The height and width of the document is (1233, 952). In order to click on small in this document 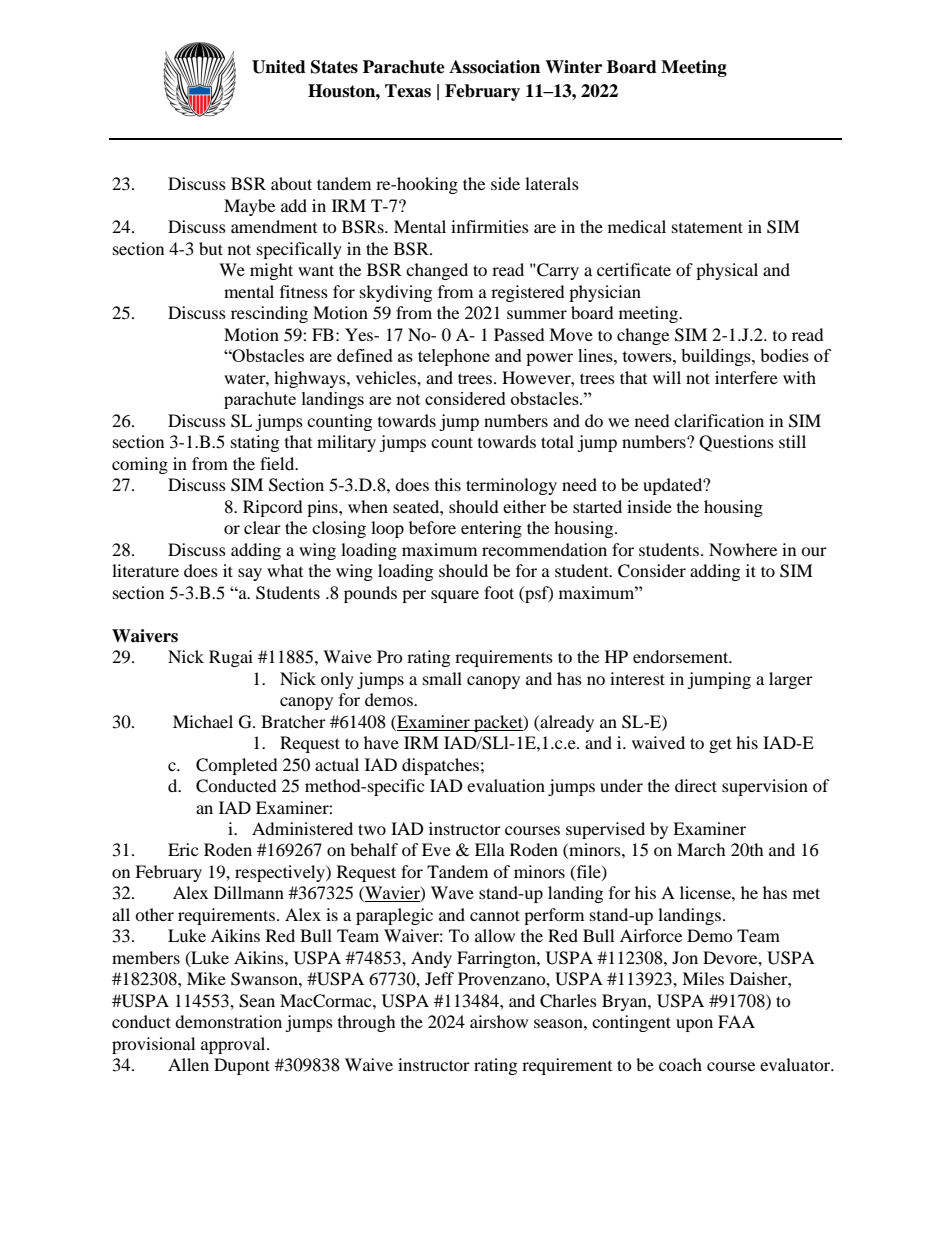, I will do `click(442, 678)`.
